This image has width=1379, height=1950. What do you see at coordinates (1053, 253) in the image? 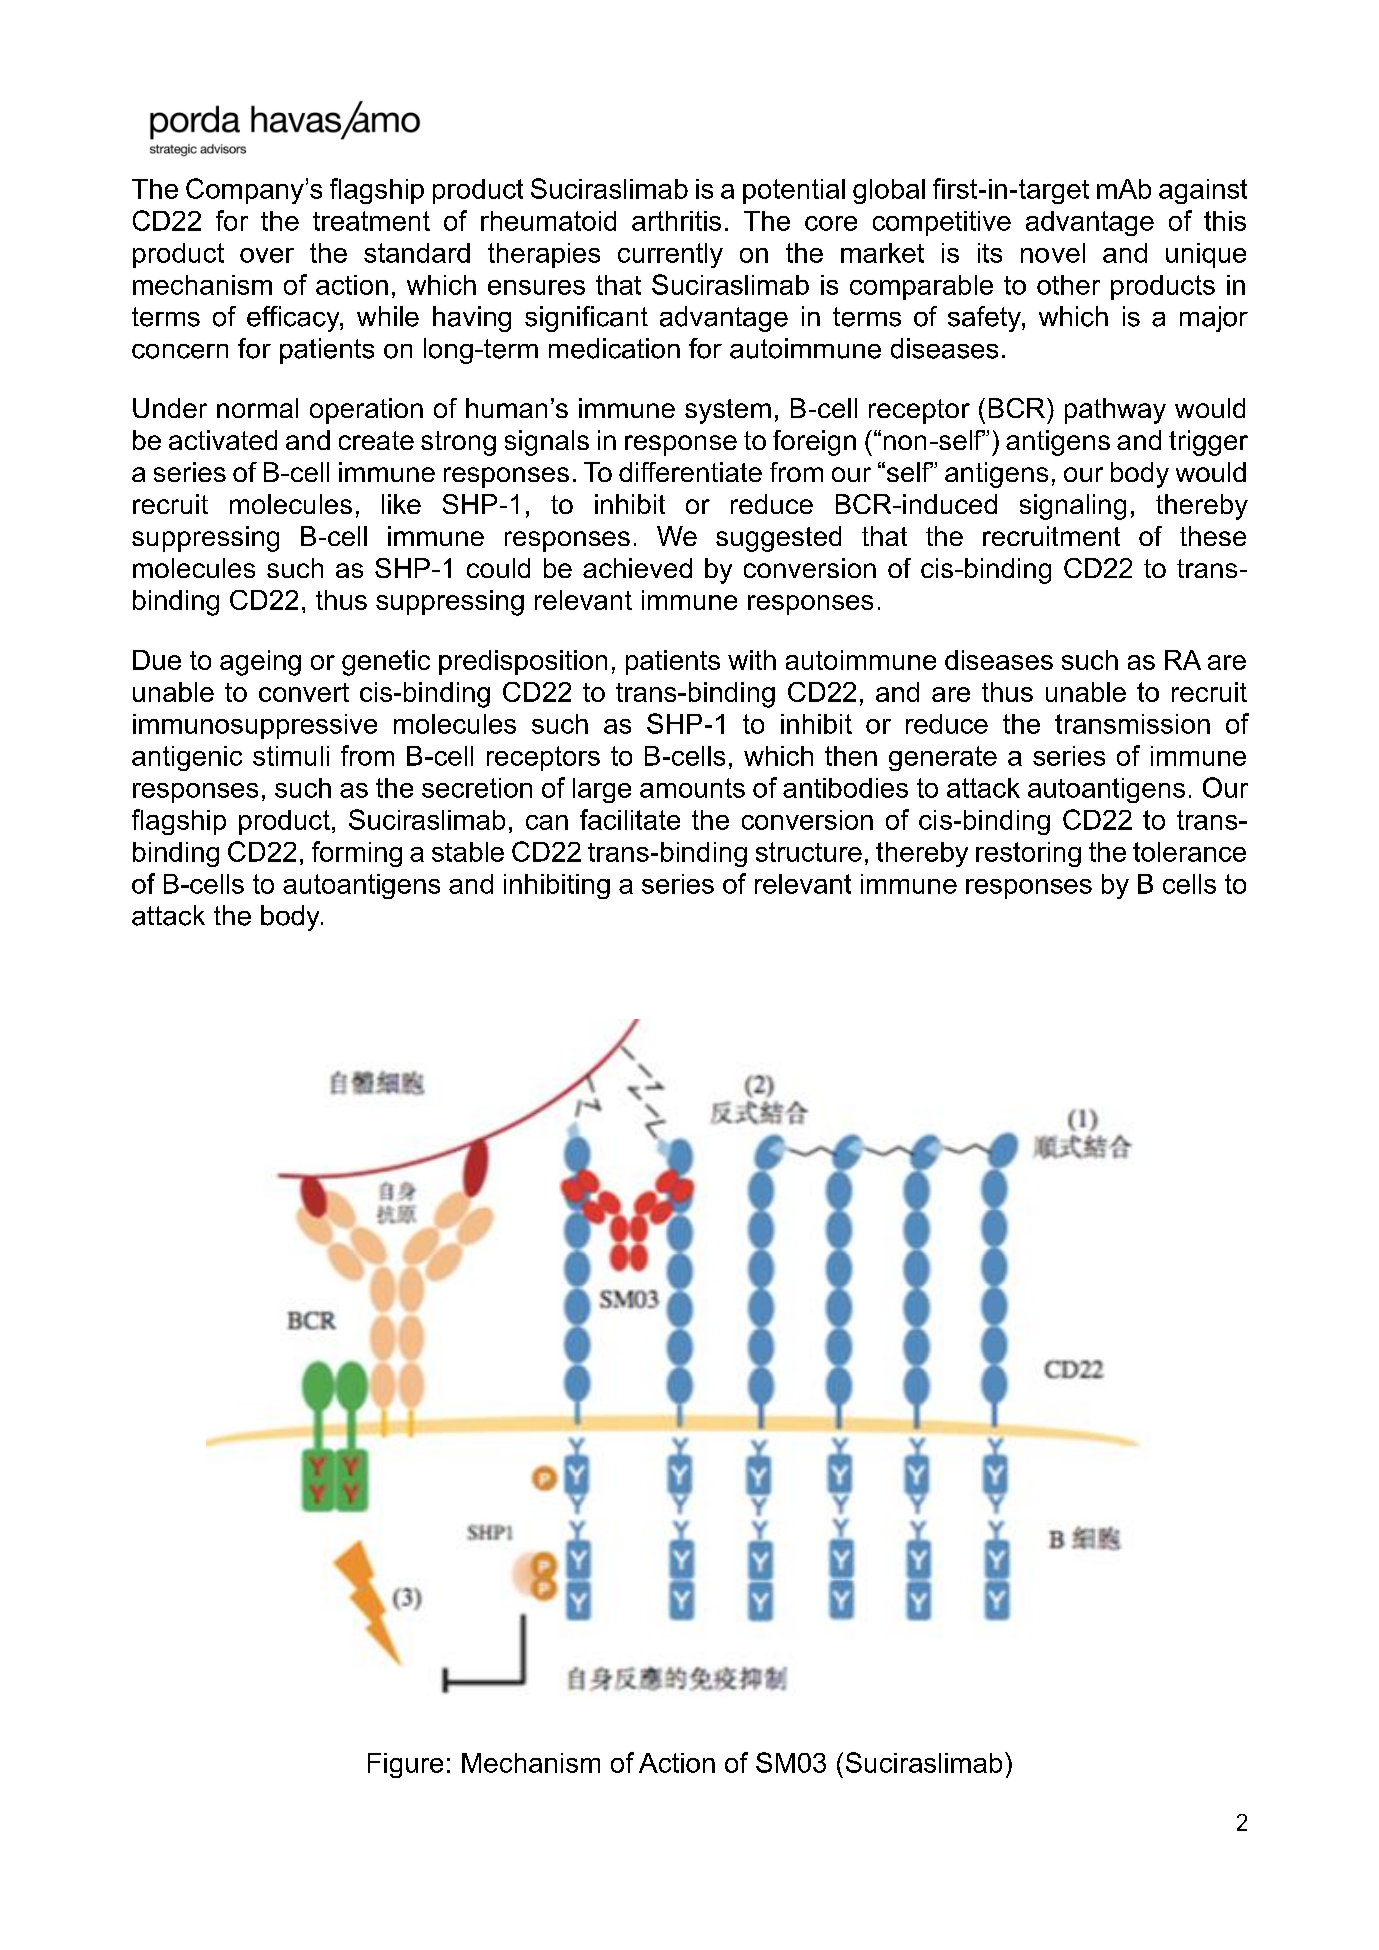
I see `novel` at bounding box center [1053, 253].
